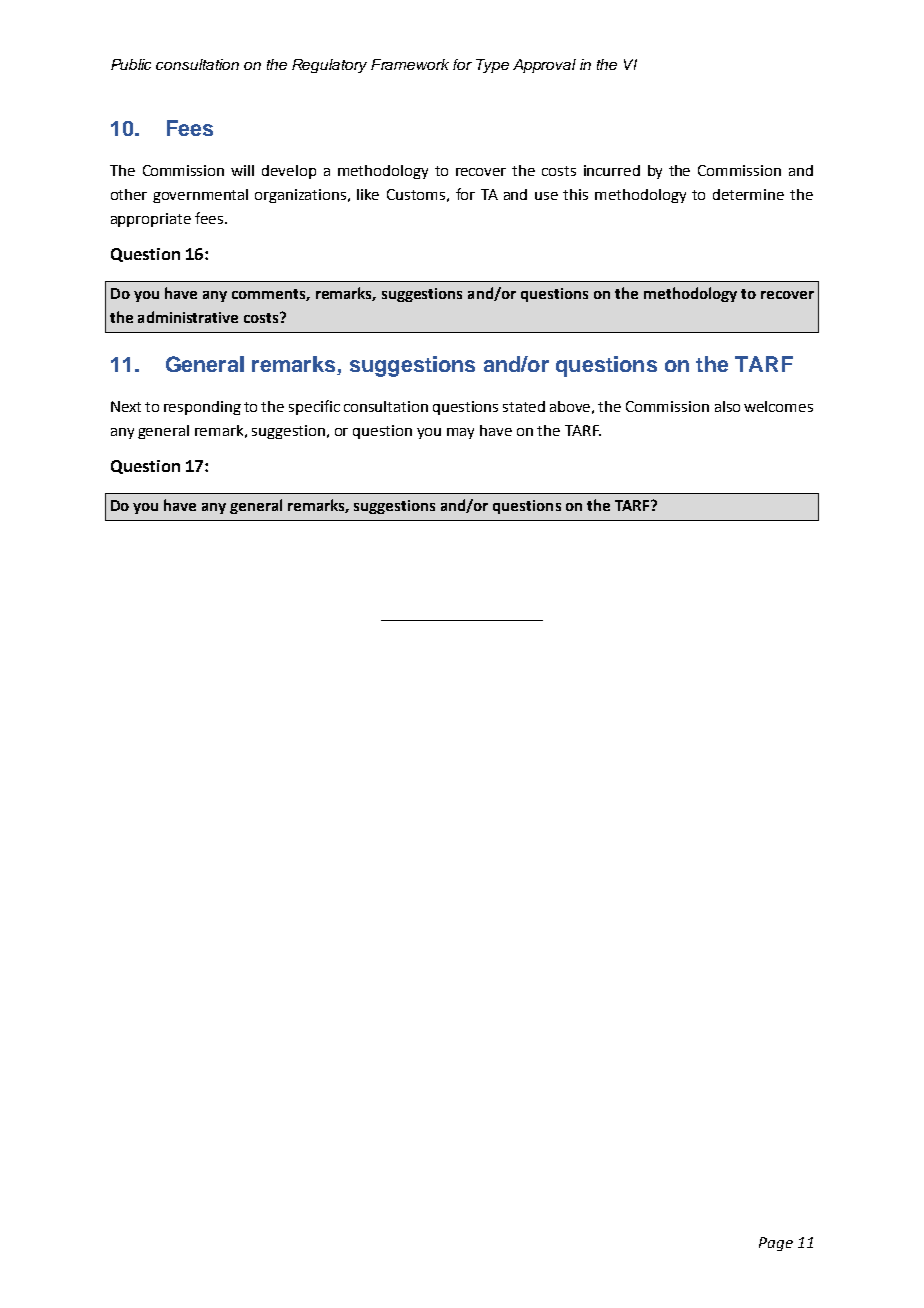  Describe the element at coordinates (776, 1244) in the image. I see `Page` at that location.
